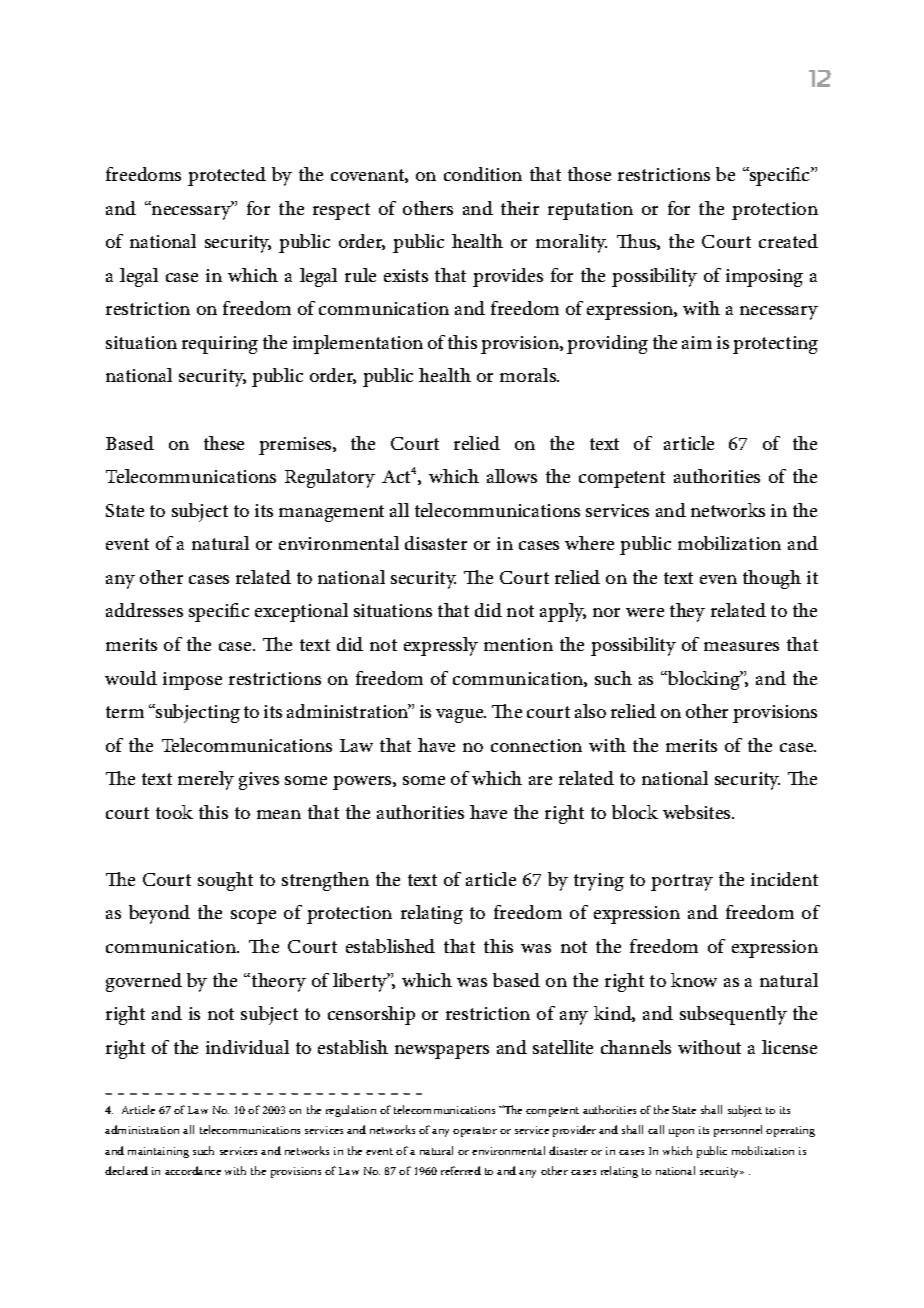 The image size is (924, 1308). What do you see at coordinates (741, 646) in the page?
I see `measures` at bounding box center [741, 646].
